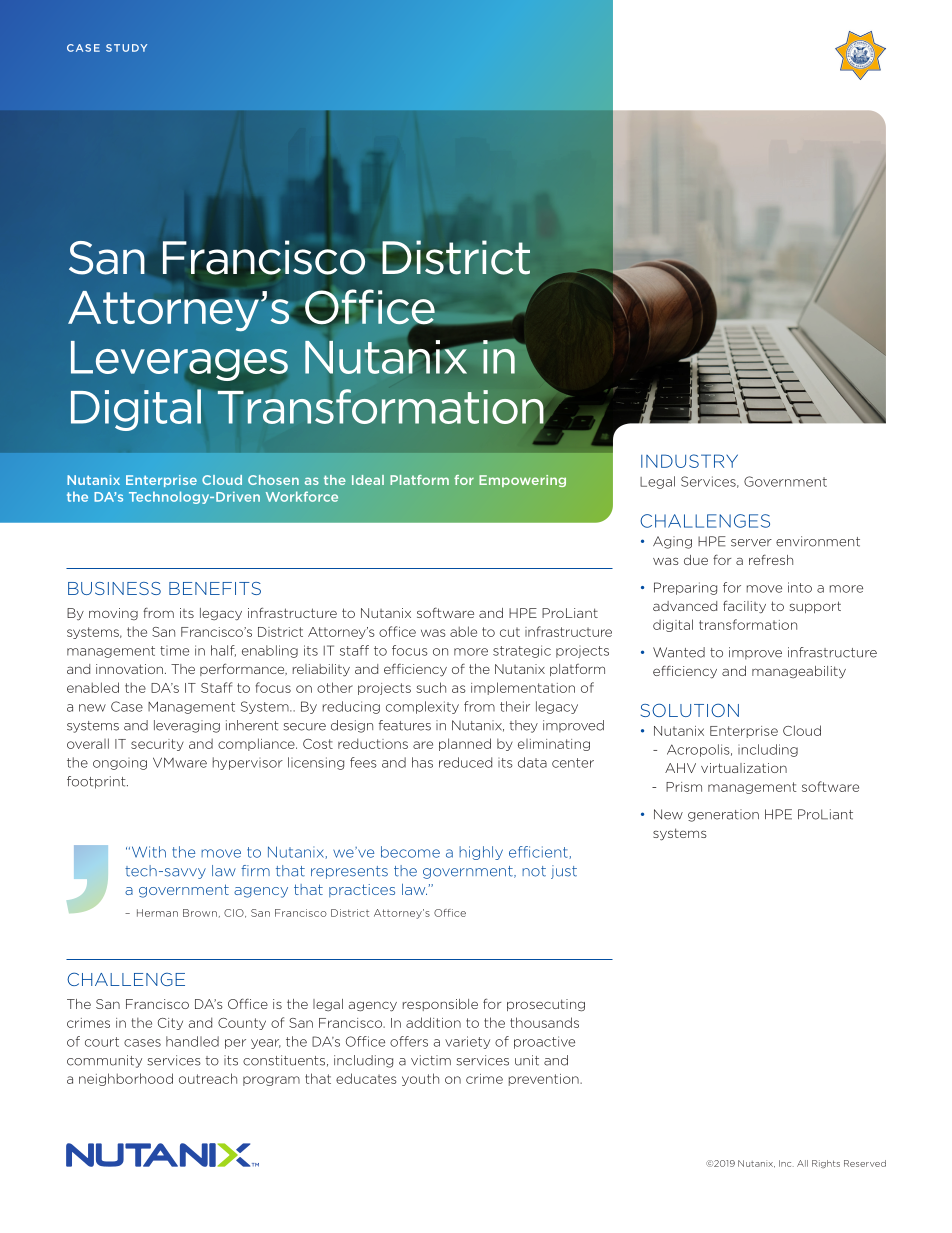 The image size is (952, 1233). Describe the element at coordinates (744, 768) in the page. I see `virtualization` at that location.
